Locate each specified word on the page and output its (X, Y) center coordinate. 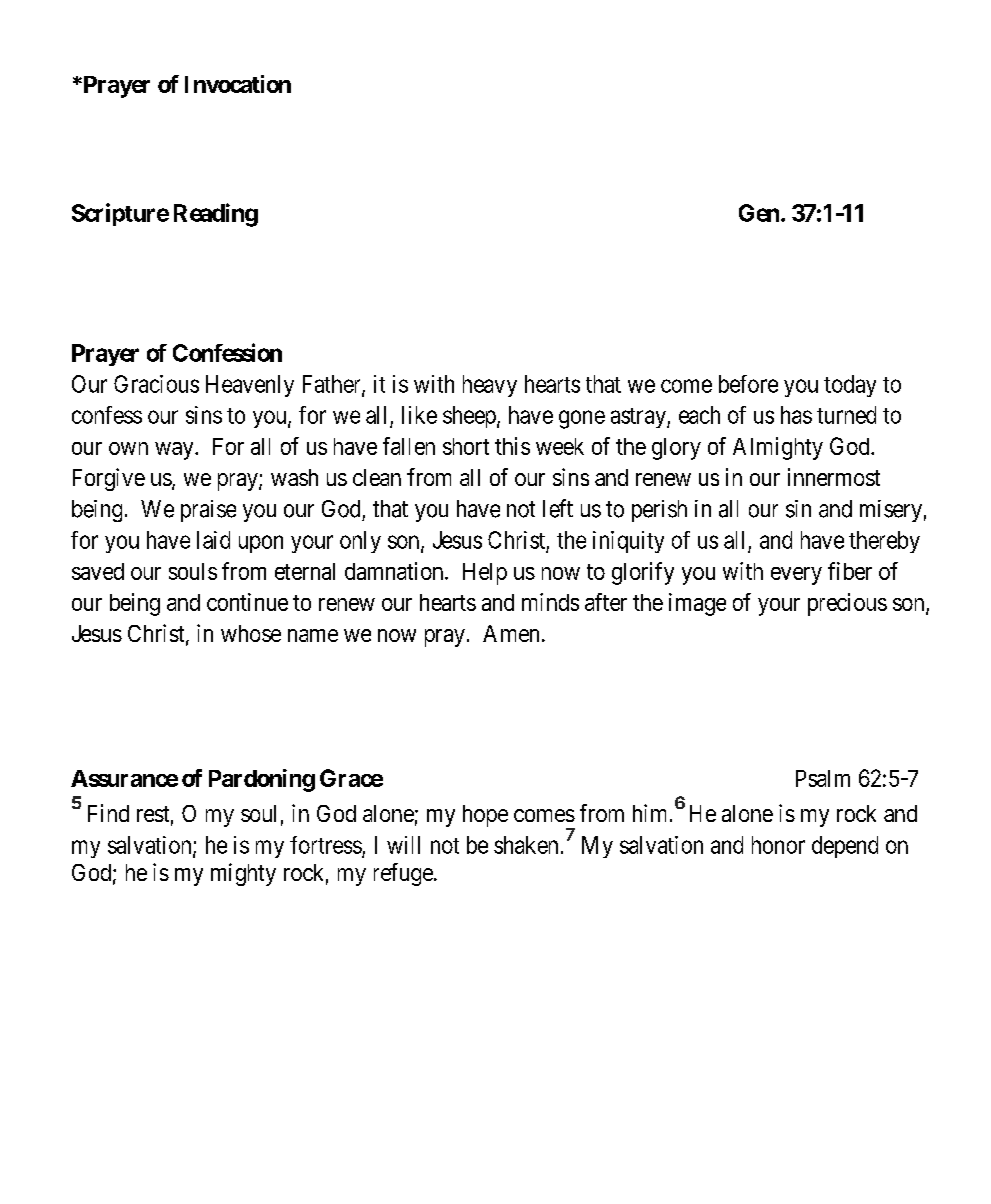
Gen (759, 213)
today (850, 386)
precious (847, 604)
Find (108, 813)
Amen (511, 633)
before (748, 384)
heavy (490, 386)
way (175, 451)
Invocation (238, 84)
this (512, 446)
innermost (834, 477)
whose (251, 633)
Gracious (156, 384)
